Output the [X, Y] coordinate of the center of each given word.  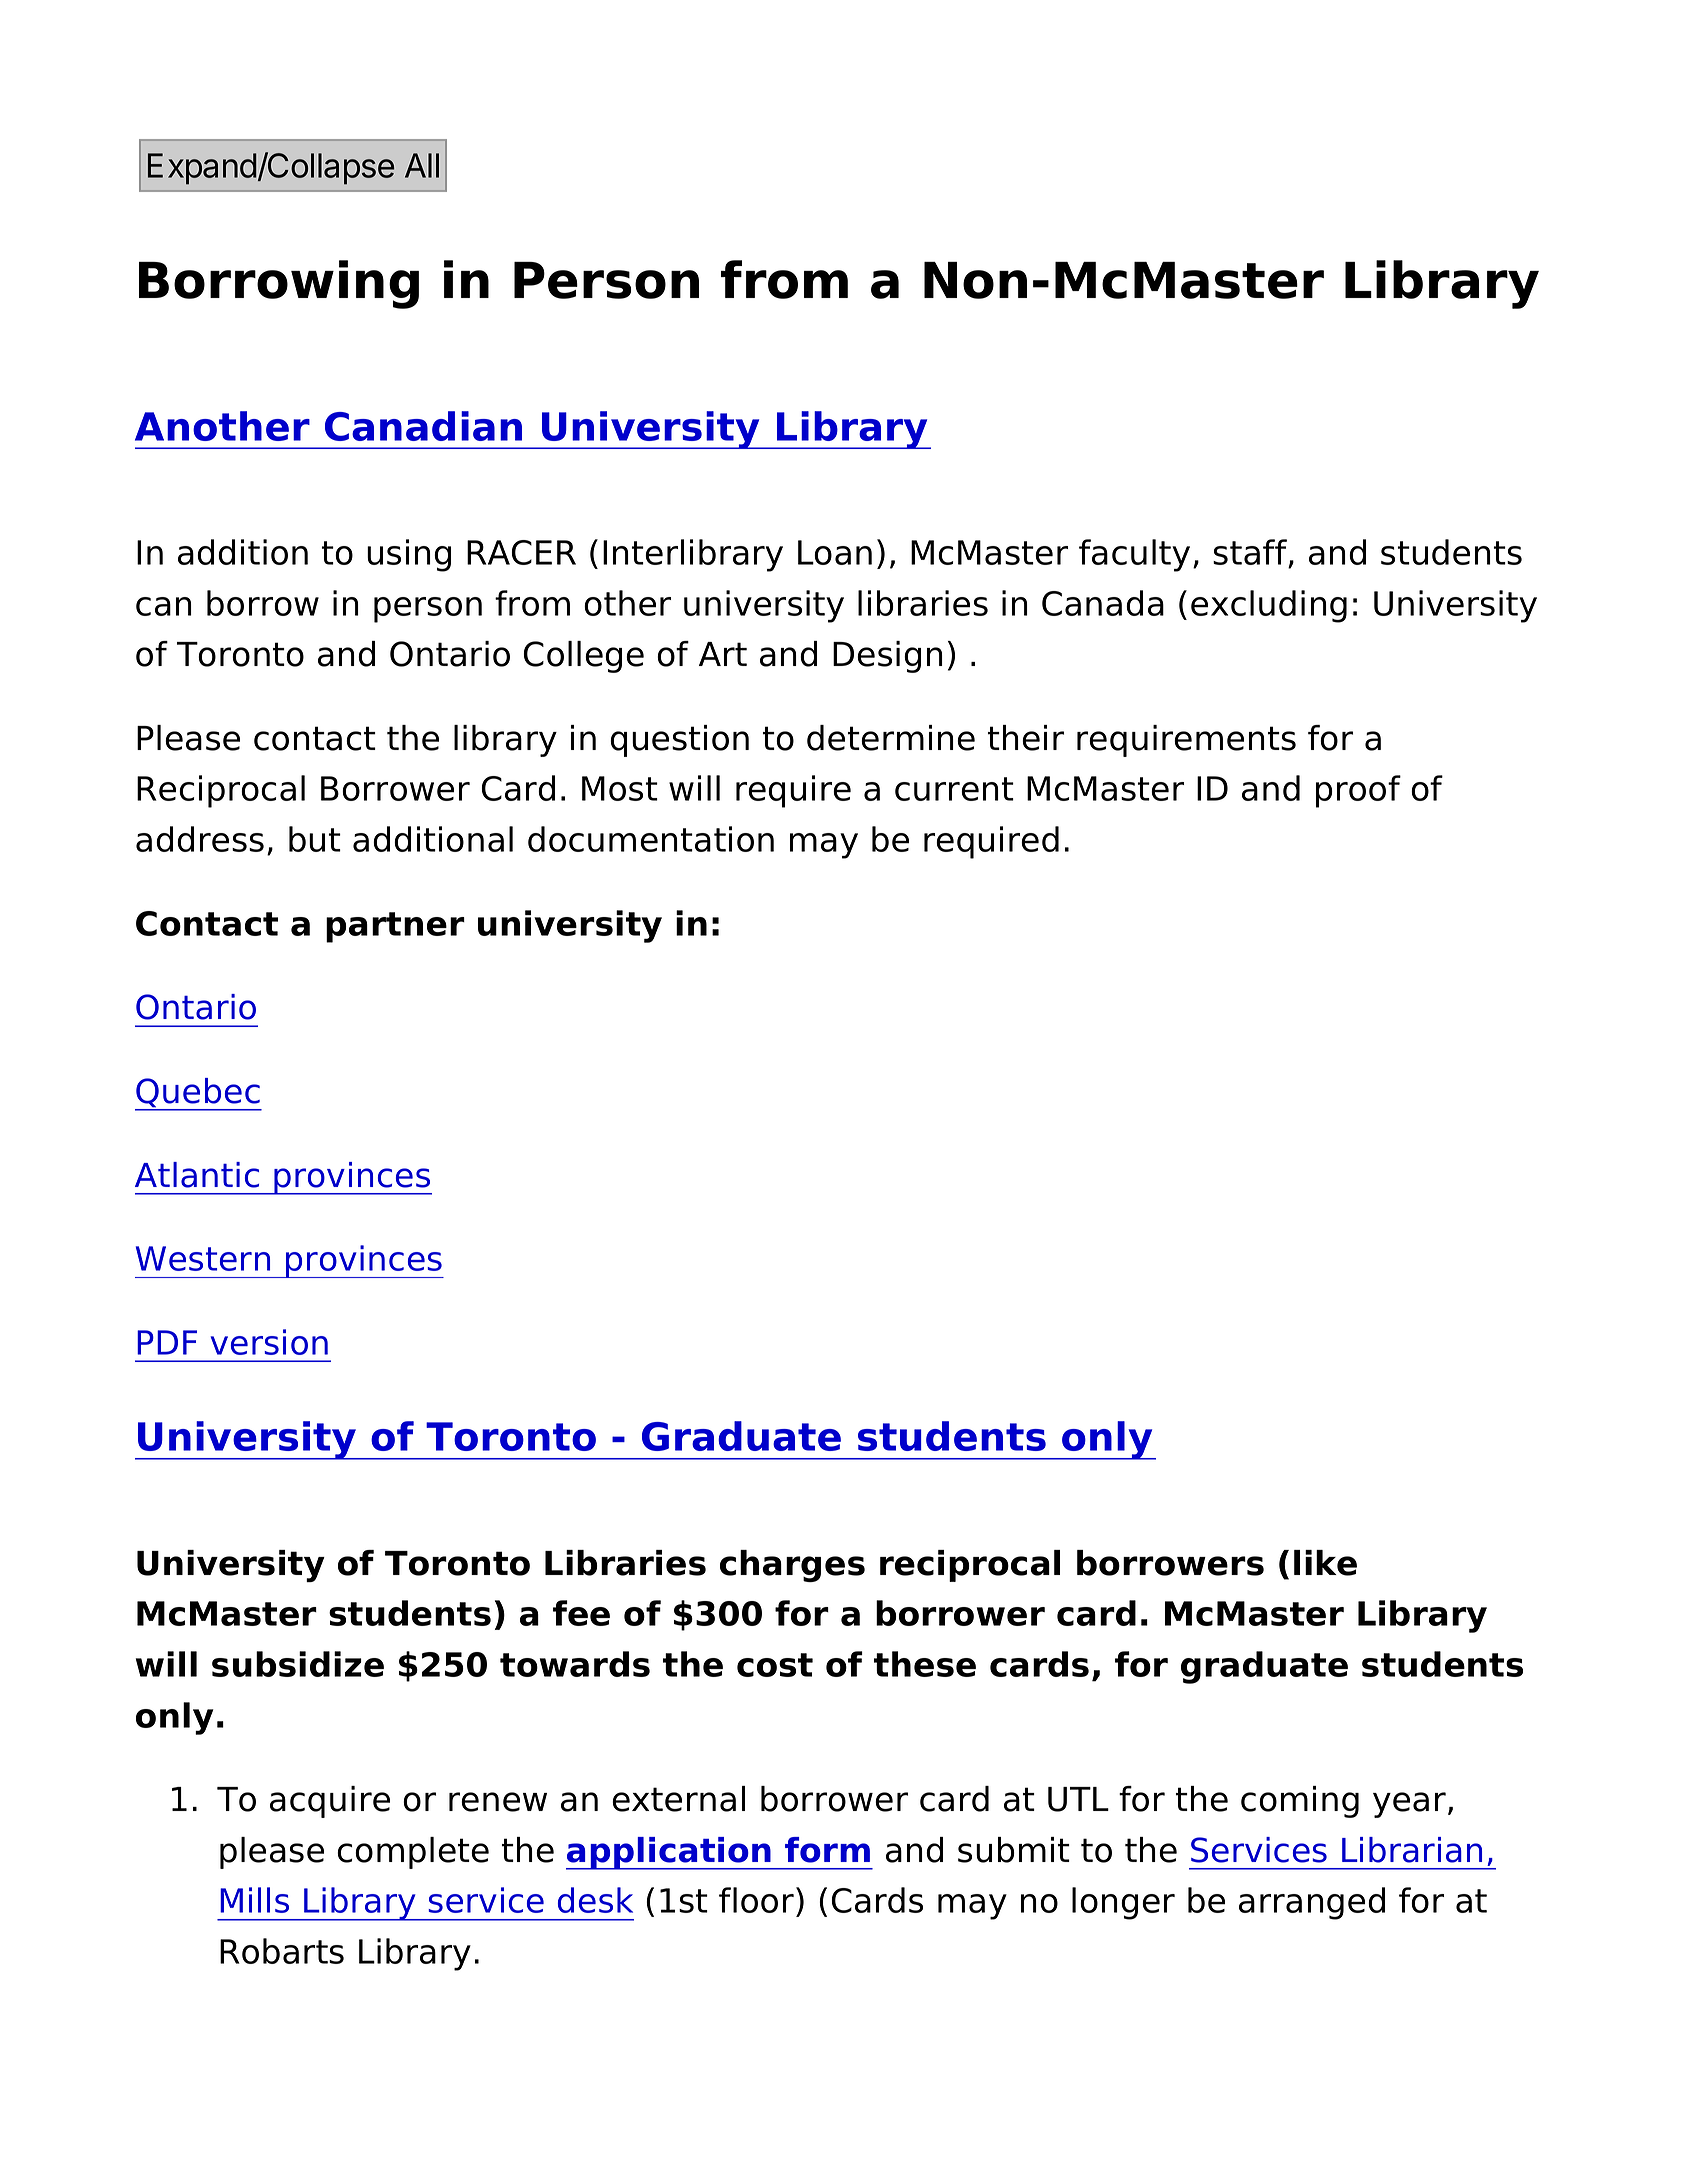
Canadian [423, 426]
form [827, 1850]
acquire [330, 1802]
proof [1358, 791]
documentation [651, 839]
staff [1251, 553]
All [422, 165]
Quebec [198, 1094]
